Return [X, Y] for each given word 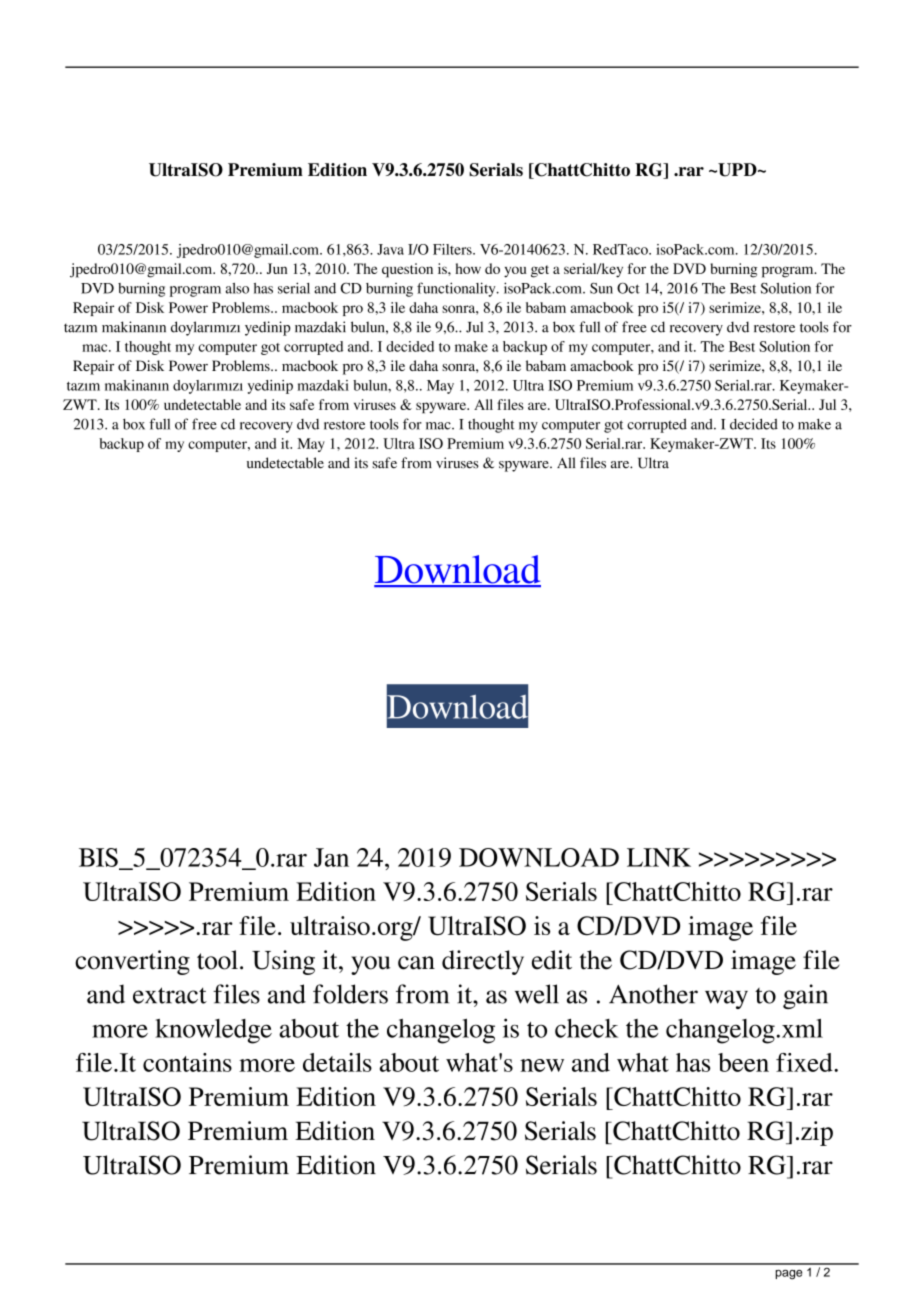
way [726, 999]
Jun [277, 268]
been [743, 1062]
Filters [453, 249]
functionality [457, 289]
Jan [331, 857]
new [542, 1065]
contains [187, 1062]
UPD [737, 170]
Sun [601, 288]
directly [483, 962]
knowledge [213, 1031]
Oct [628, 288]
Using [283, 962]
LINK [659, 857]
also [237, 288]
